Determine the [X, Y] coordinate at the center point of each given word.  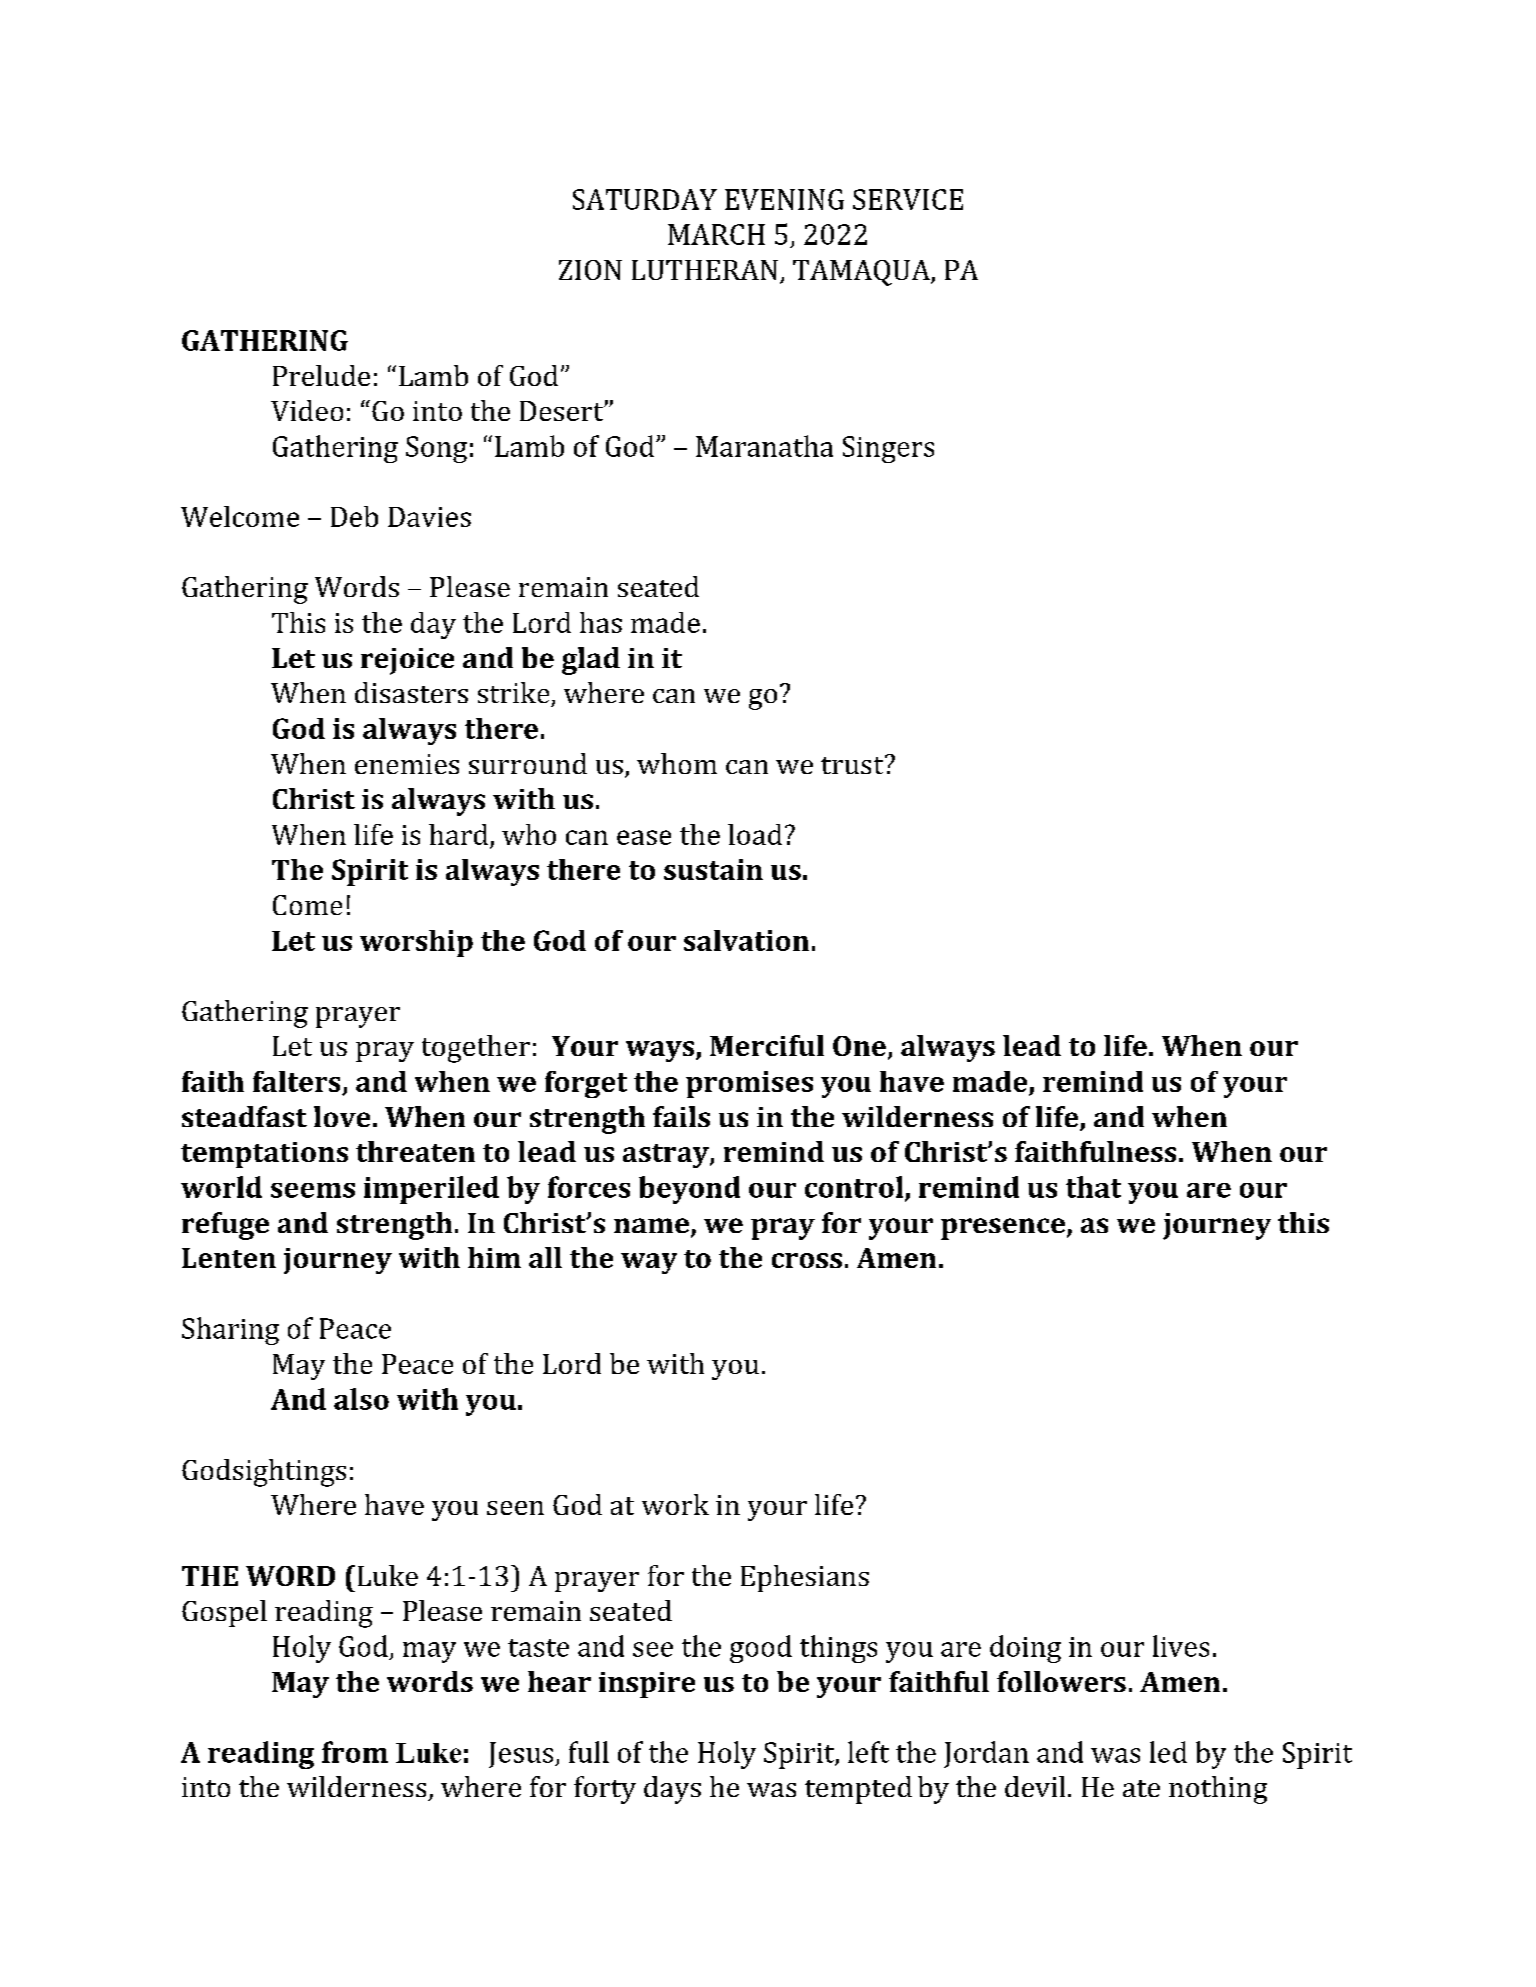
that [1093, 1187]
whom [677, 763]
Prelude [321, 375]
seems [313, 1190]
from [355, 1752]
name [653, 1227]
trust [853, 764]
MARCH [716, 234]
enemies [407, 764]
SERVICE [908, 199]
